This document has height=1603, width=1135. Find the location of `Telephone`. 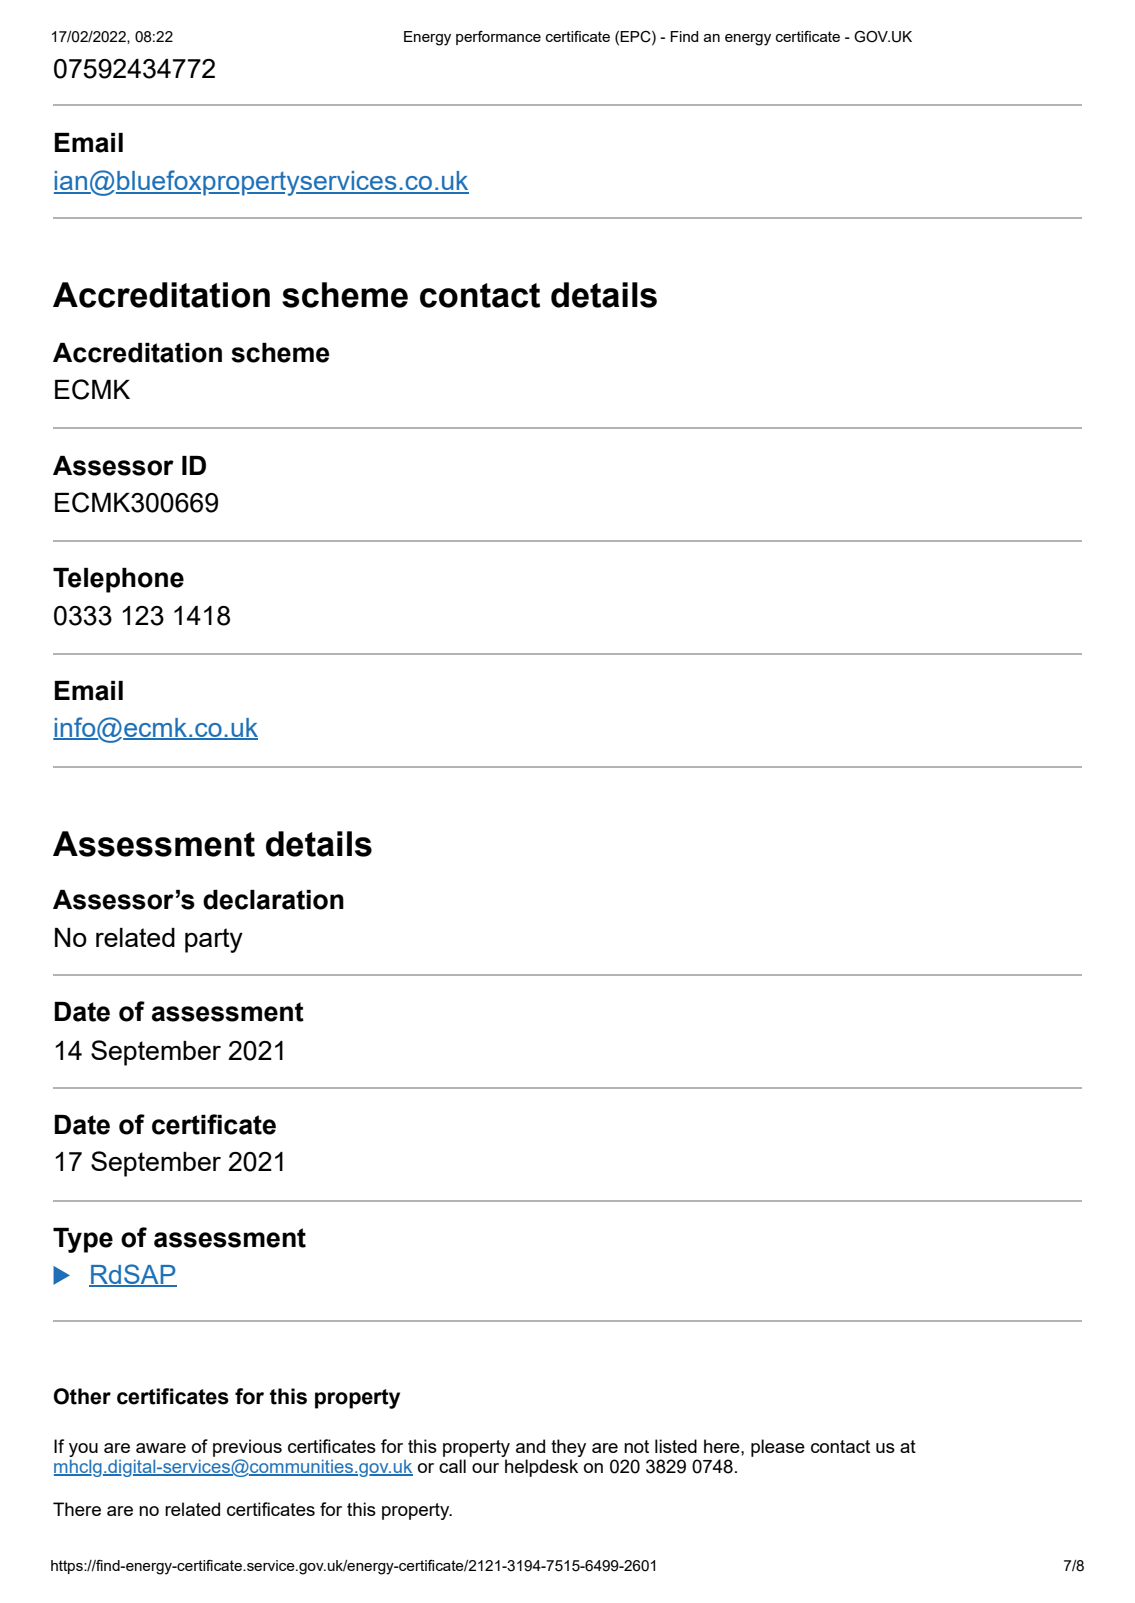

Telephone is located at coordinates (118, 580).
